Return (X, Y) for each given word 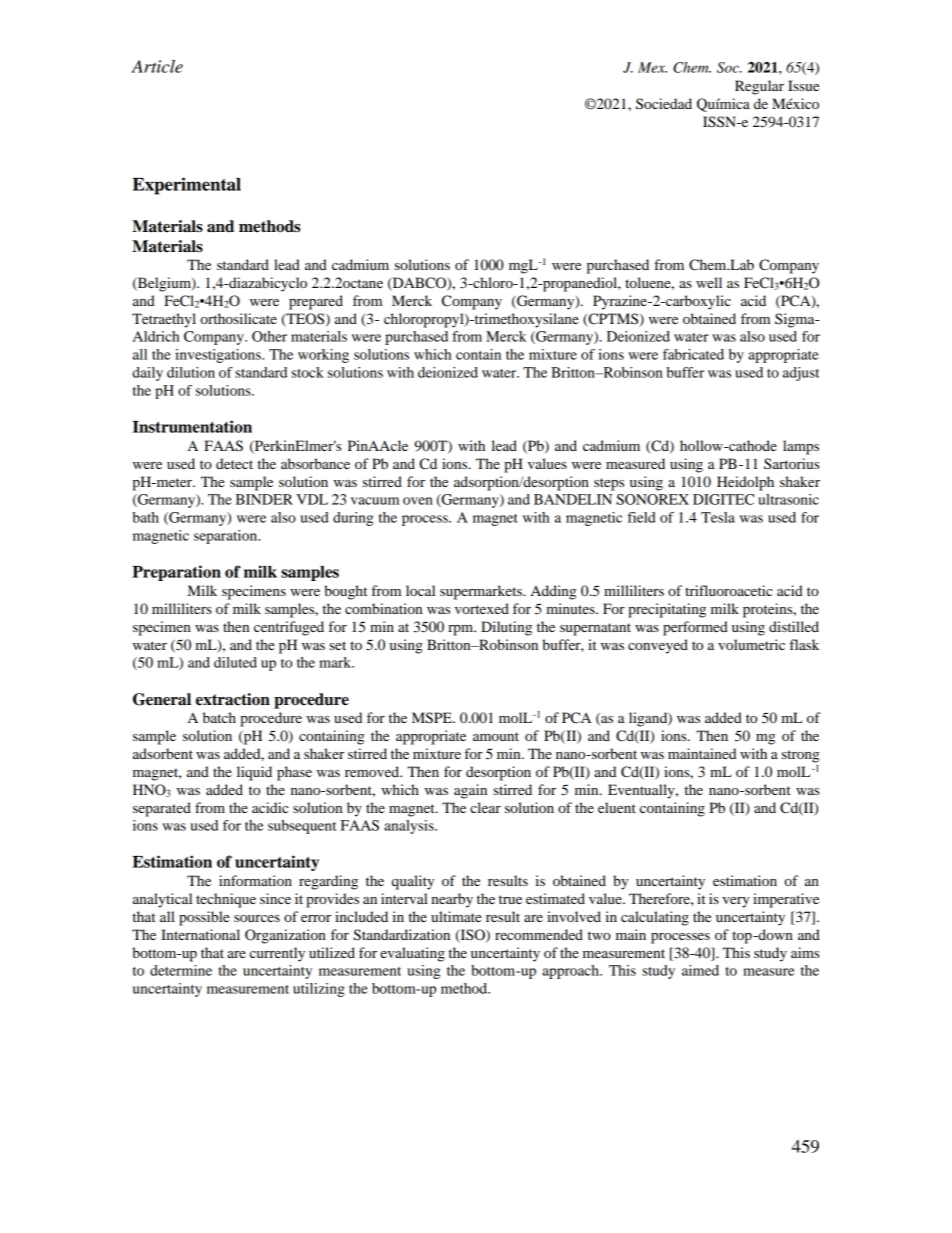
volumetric (751, 644)
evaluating (412, 954)
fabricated (693, 354)
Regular (759, 87)
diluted (235, 662)
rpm (462, 630)
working (323, 356)
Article (157, 66)
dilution (191, 372)
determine (181, 970)
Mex (652, 67)
